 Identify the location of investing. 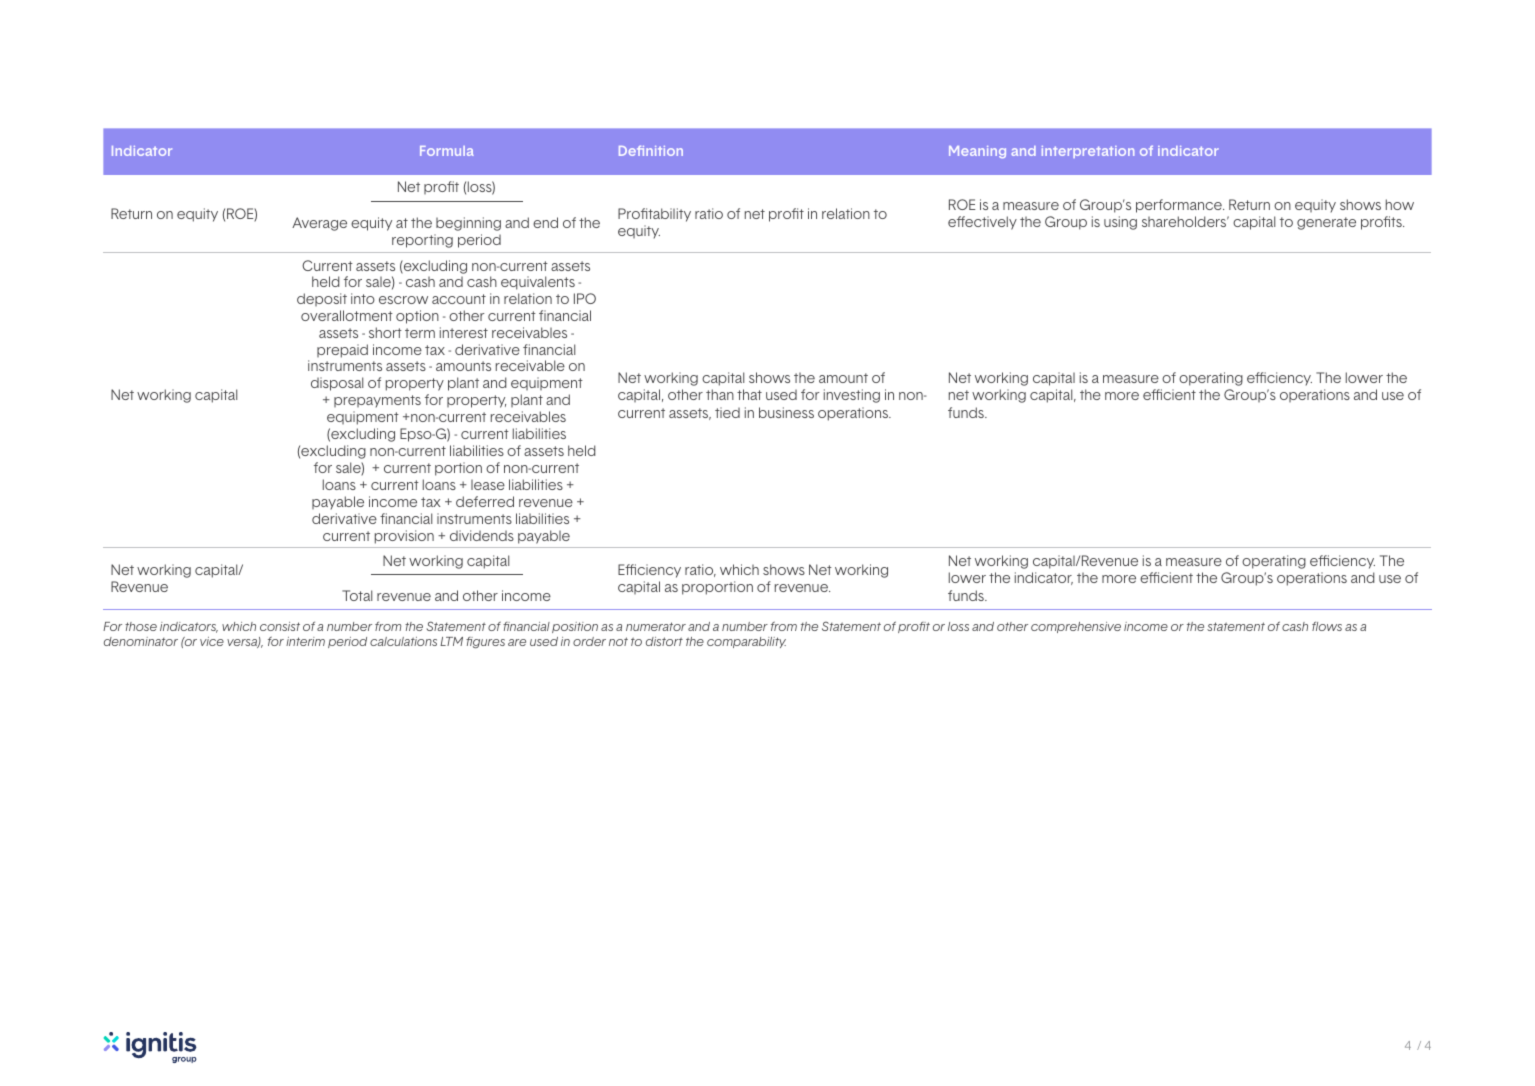
(852, 396).
